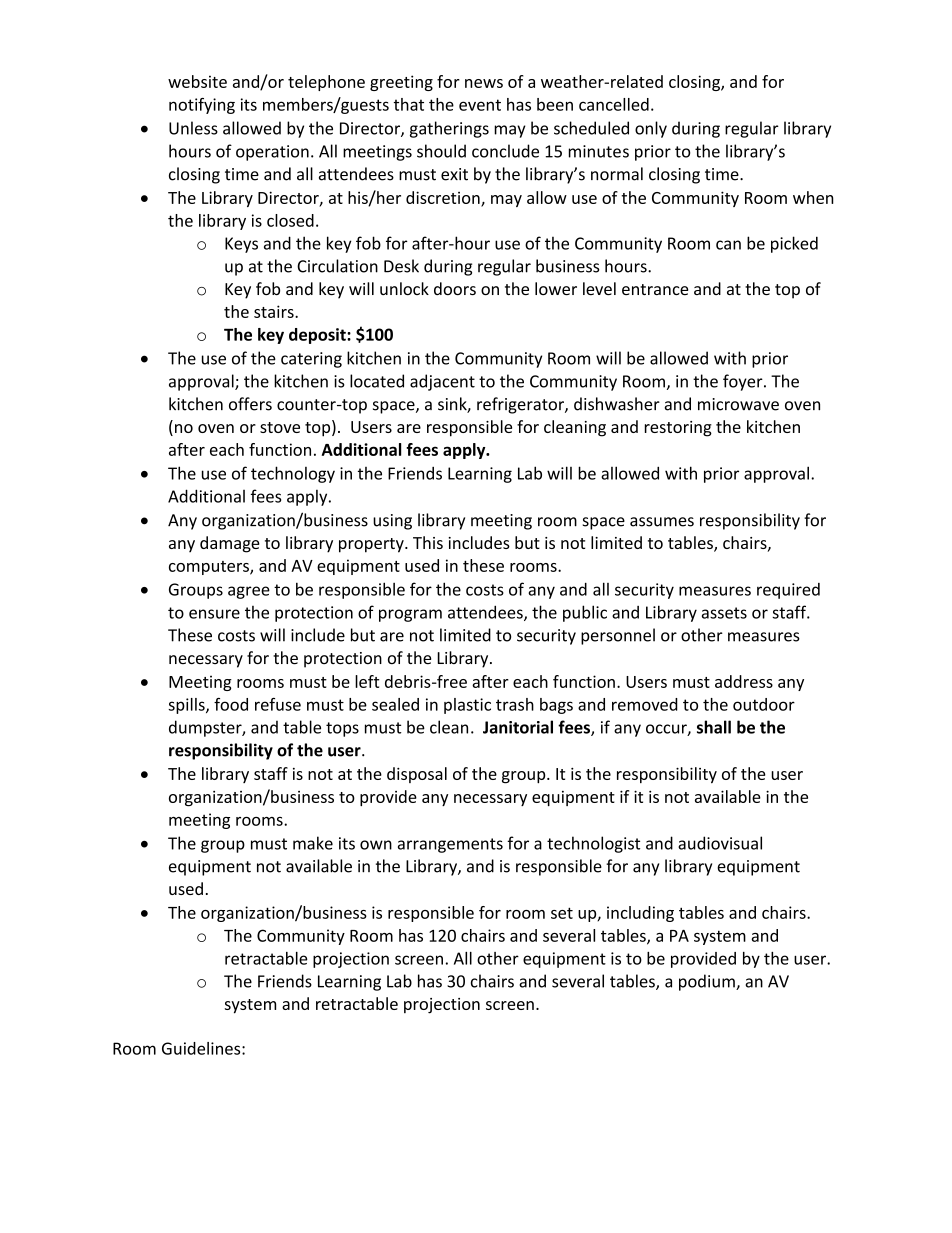  What do you see at coordinates (249, 592) in the page?
I see `agree` at bounding box center [249, 592].
